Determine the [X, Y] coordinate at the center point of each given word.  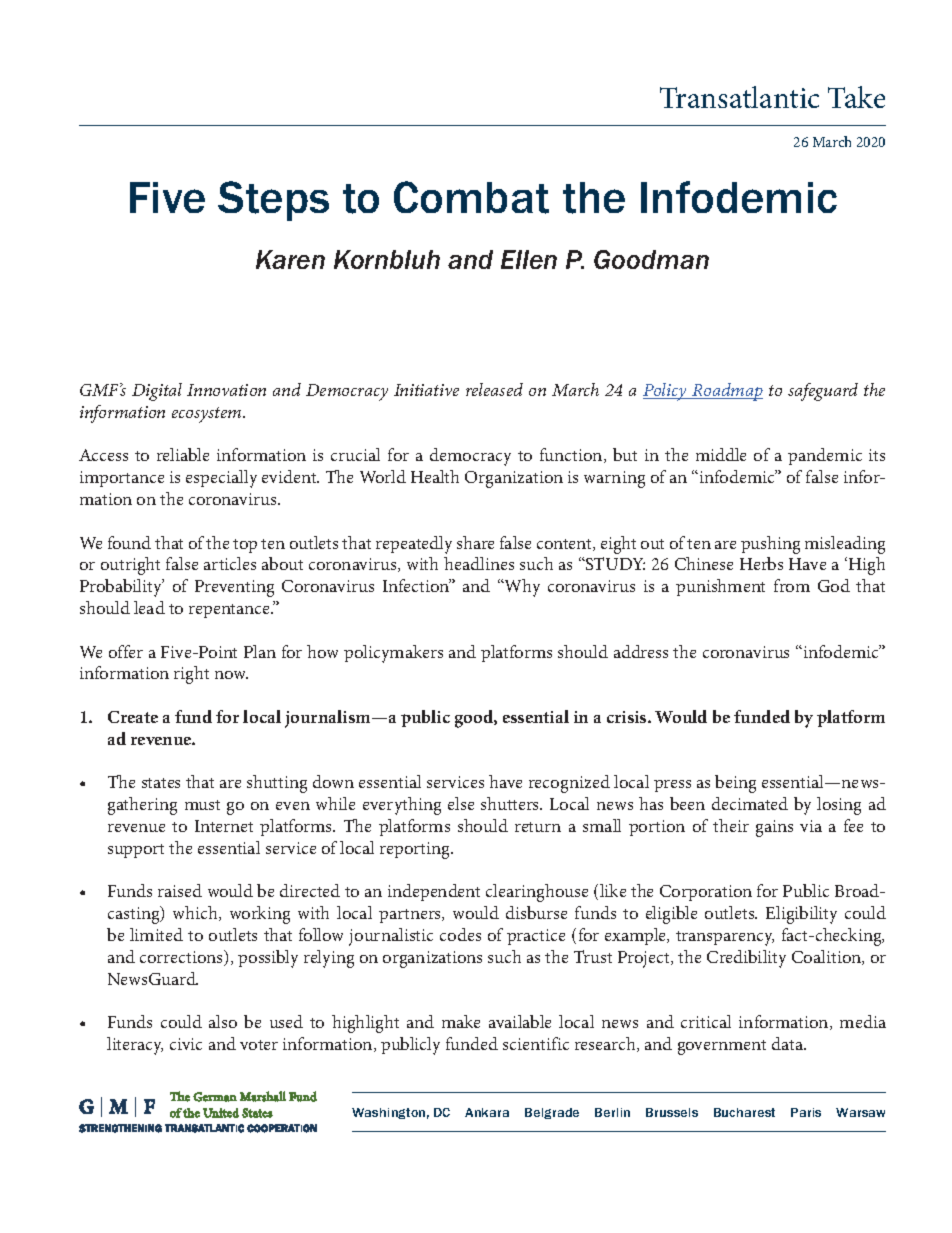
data [789, 1043]
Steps [273, 201]
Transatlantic [739, 97]
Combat [471, 197]
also [223, 1021]
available [520, 1021]
